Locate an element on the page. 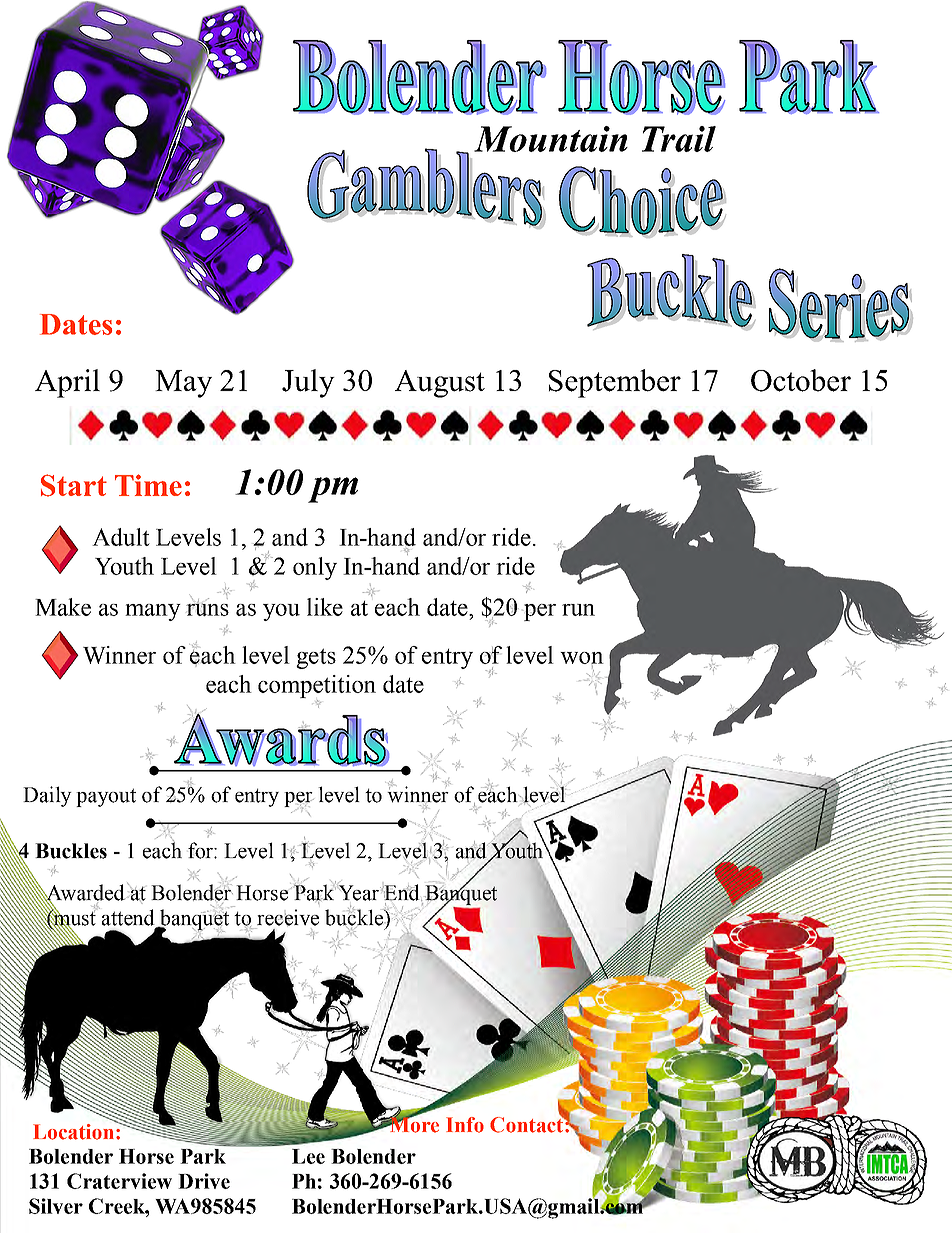 The width and height of the image is (952, 1233). May is located at coordinates (183, 384).
